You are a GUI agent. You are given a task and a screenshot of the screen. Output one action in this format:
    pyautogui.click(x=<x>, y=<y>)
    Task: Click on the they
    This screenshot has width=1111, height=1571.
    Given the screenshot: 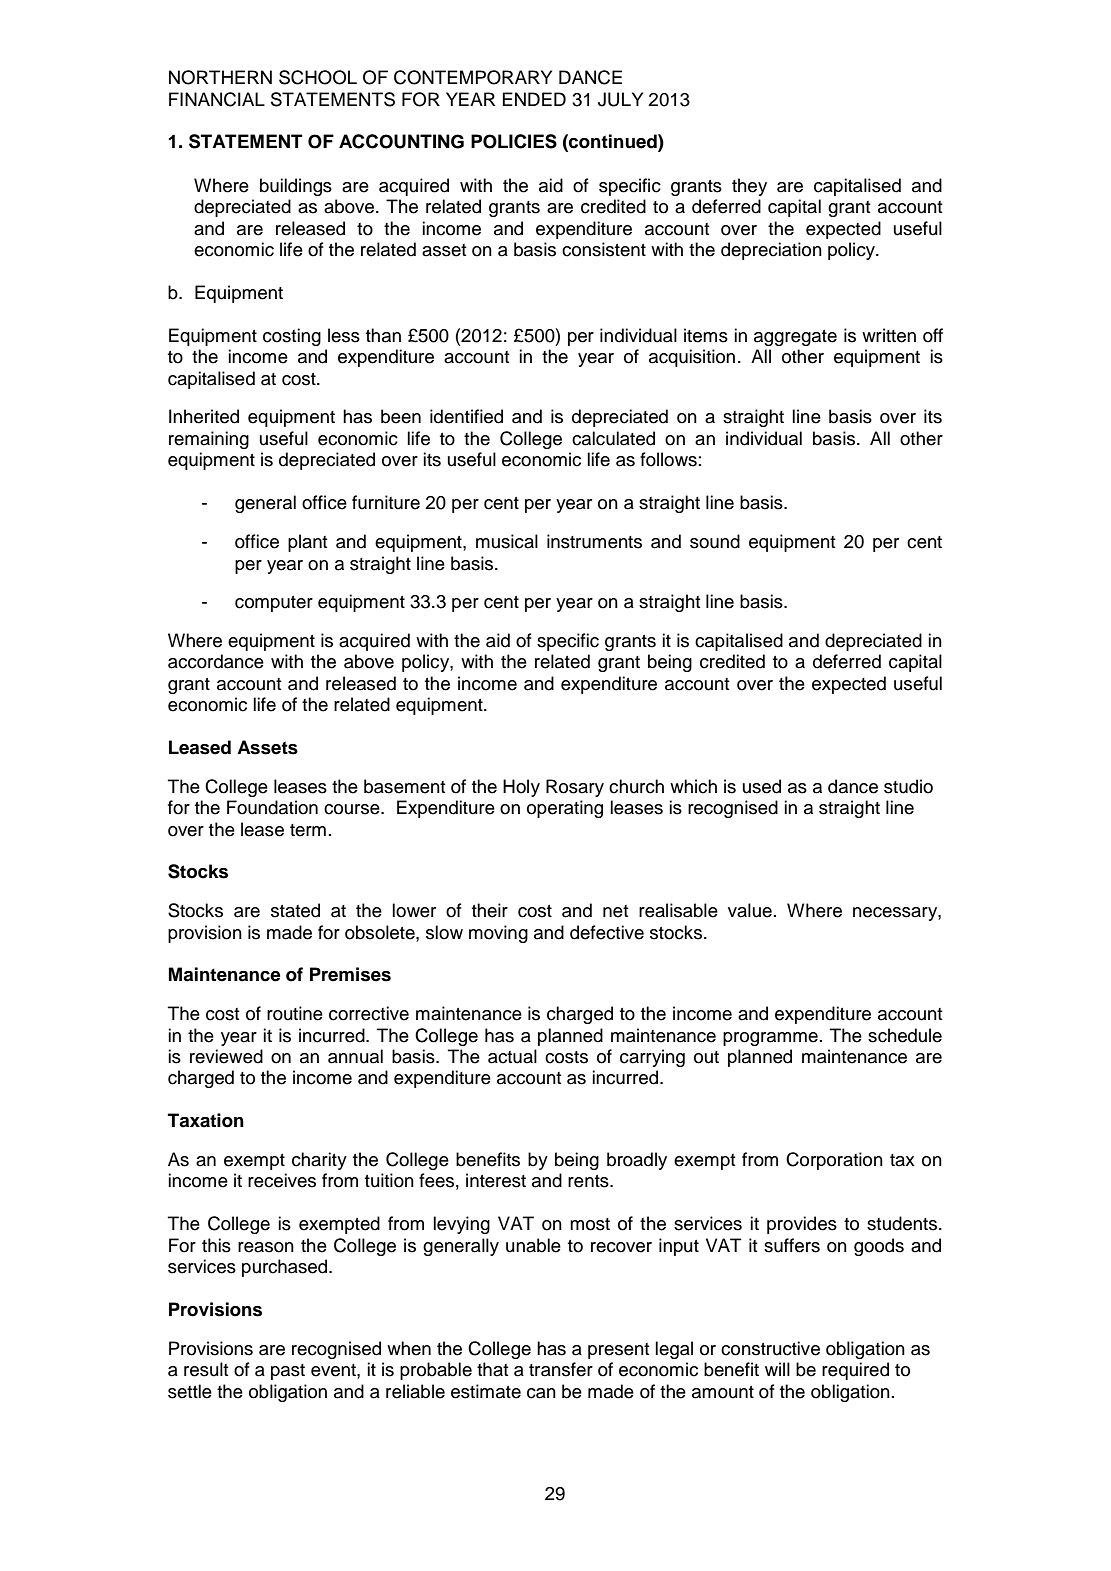 What is the action you would take?
    pyautogui.click(x=749, y=187)
